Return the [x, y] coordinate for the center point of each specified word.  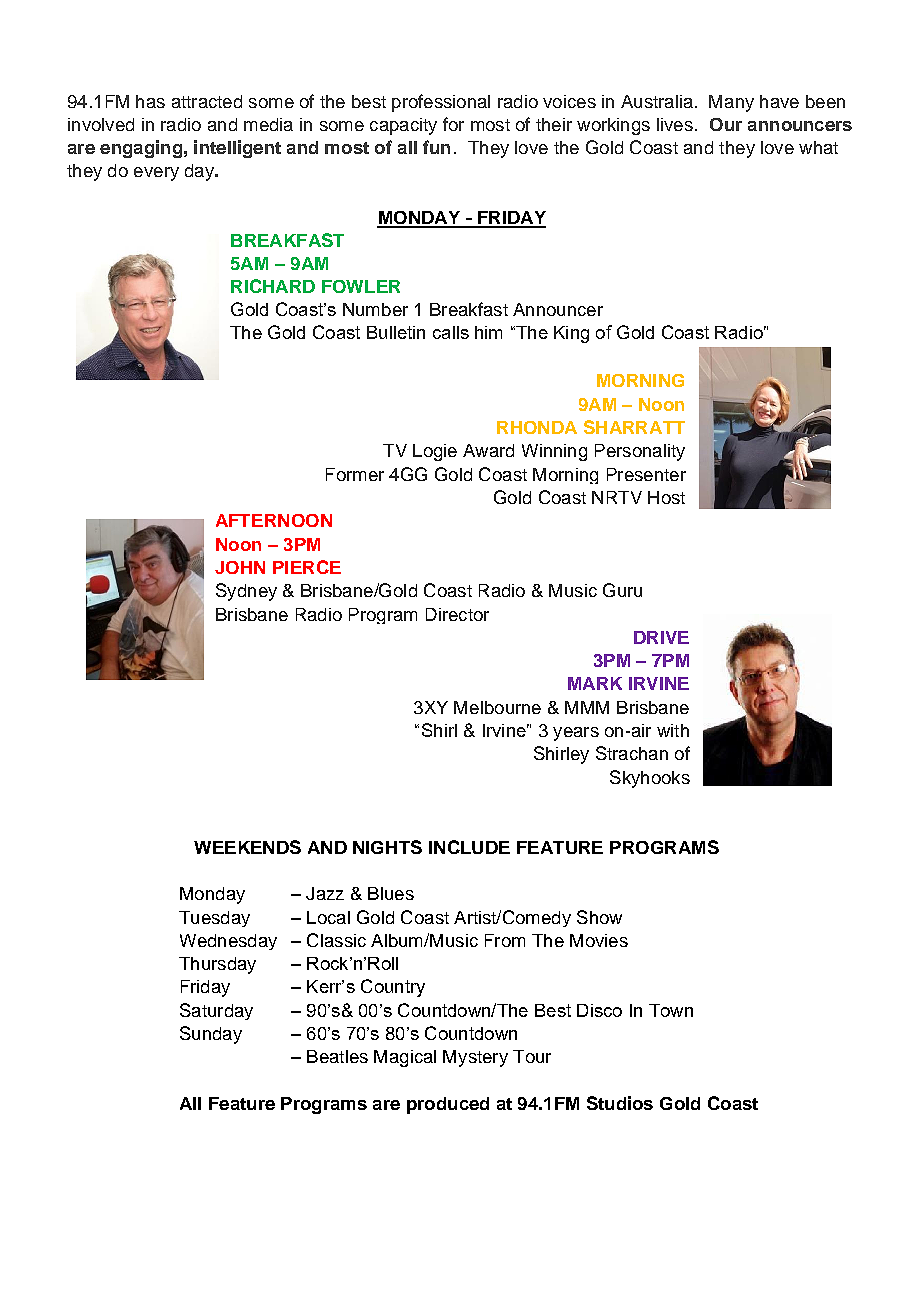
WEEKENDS [247, 847]
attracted [207, 101]
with [673, 730]
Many [731, 103]
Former [355, 474]
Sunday [211, 1035]
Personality [640, 452]
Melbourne [497, 707]
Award [488, 450]
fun [436, 147]
